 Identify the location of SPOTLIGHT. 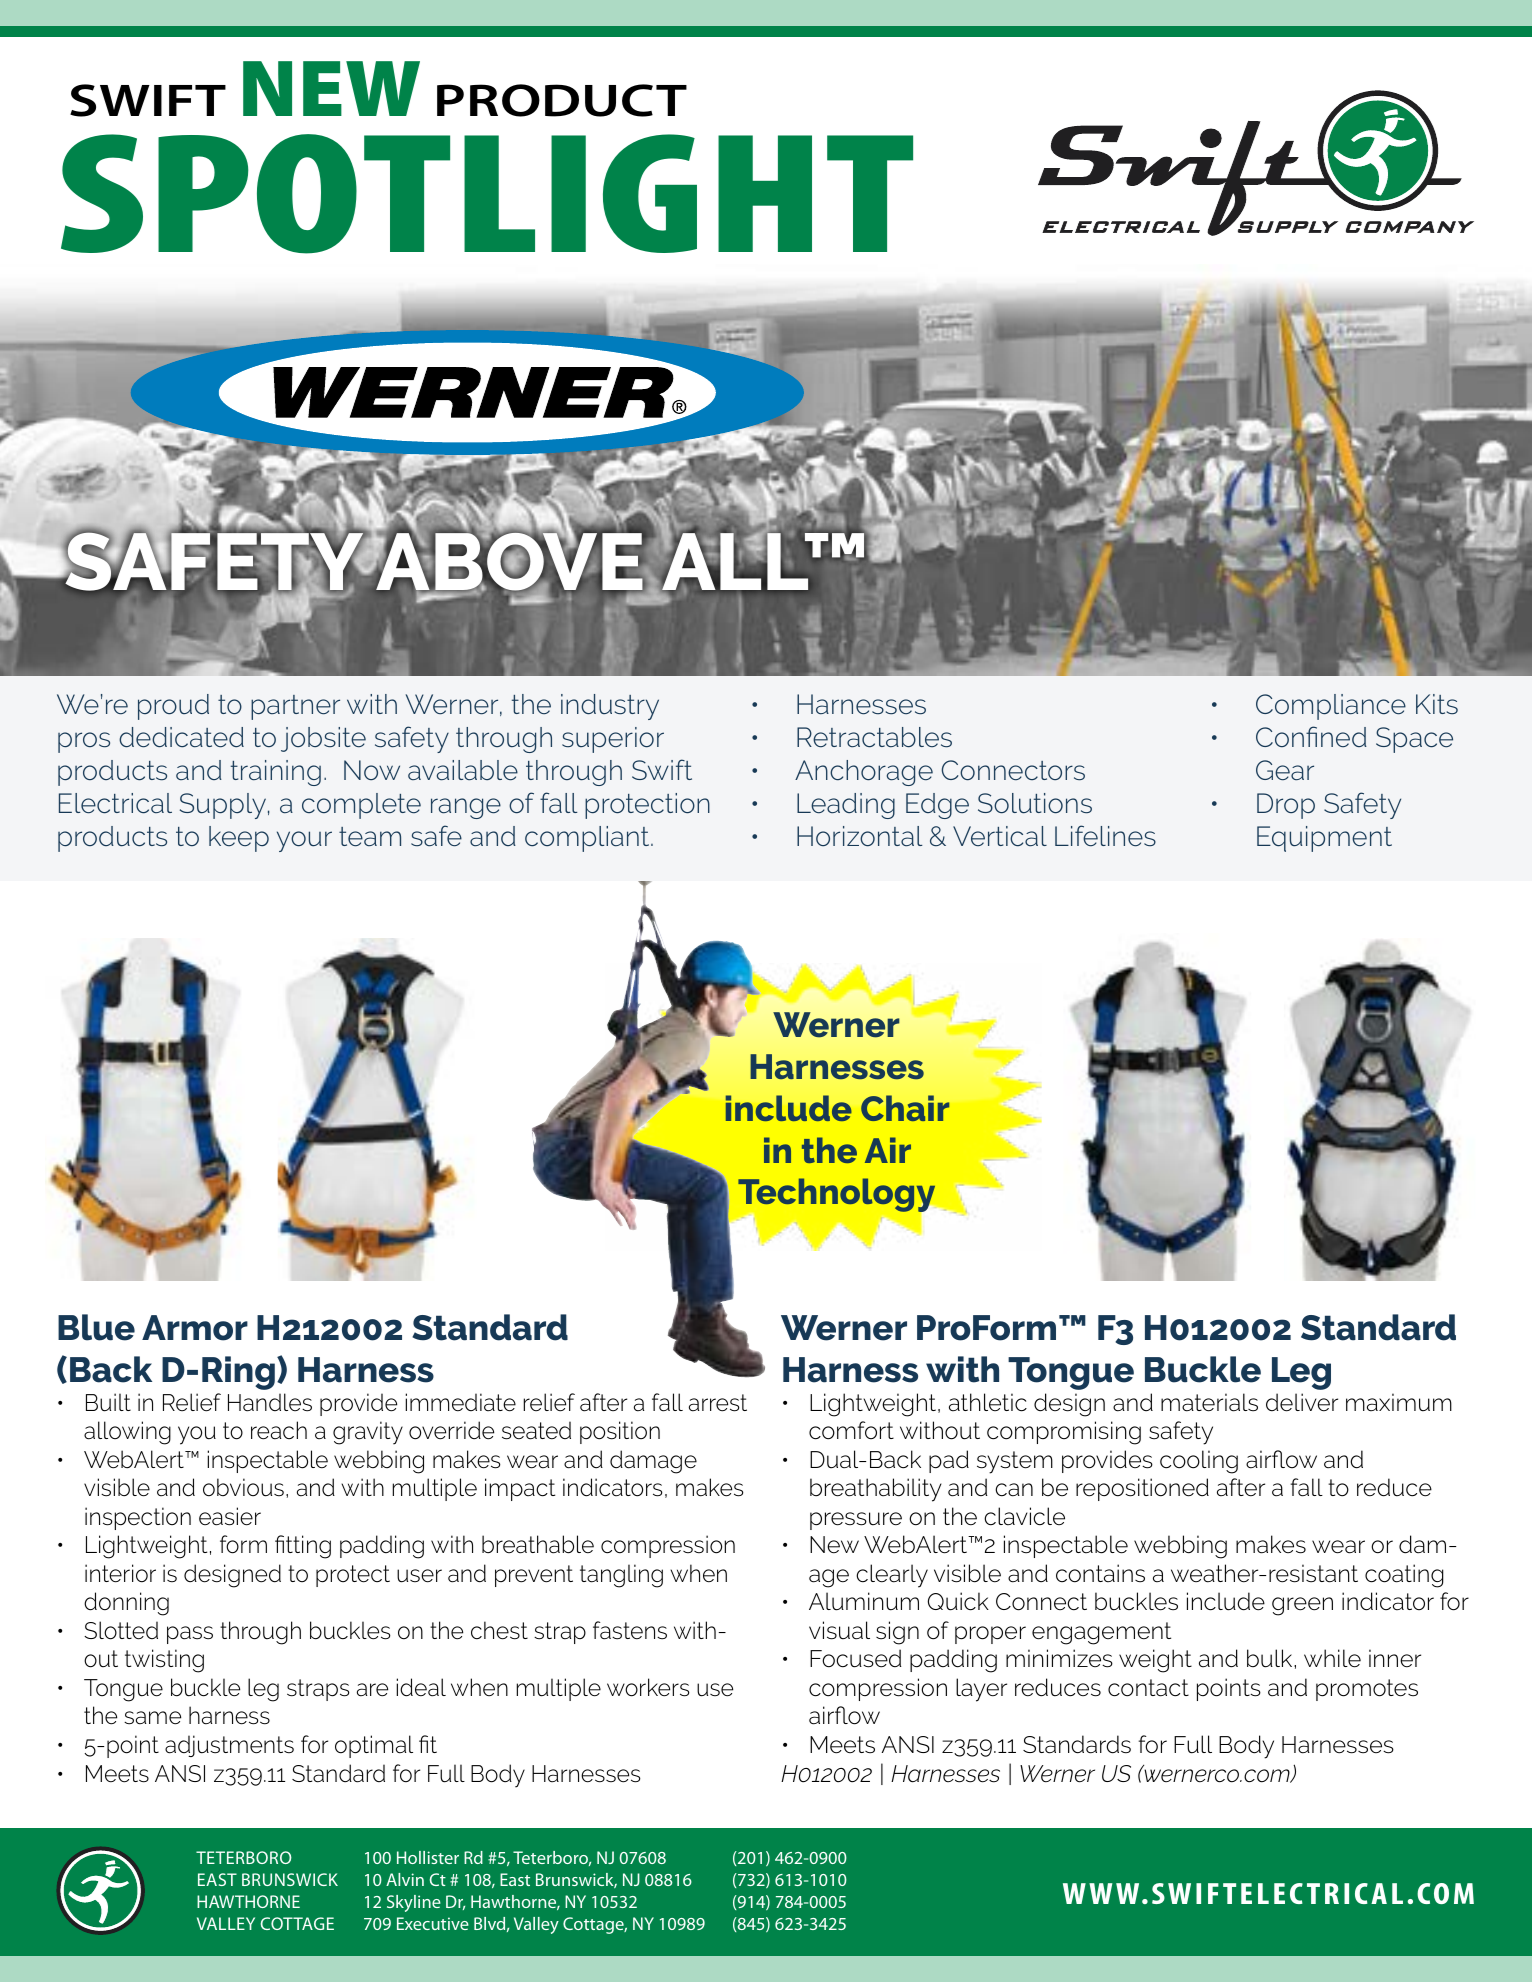
(487, 194).
